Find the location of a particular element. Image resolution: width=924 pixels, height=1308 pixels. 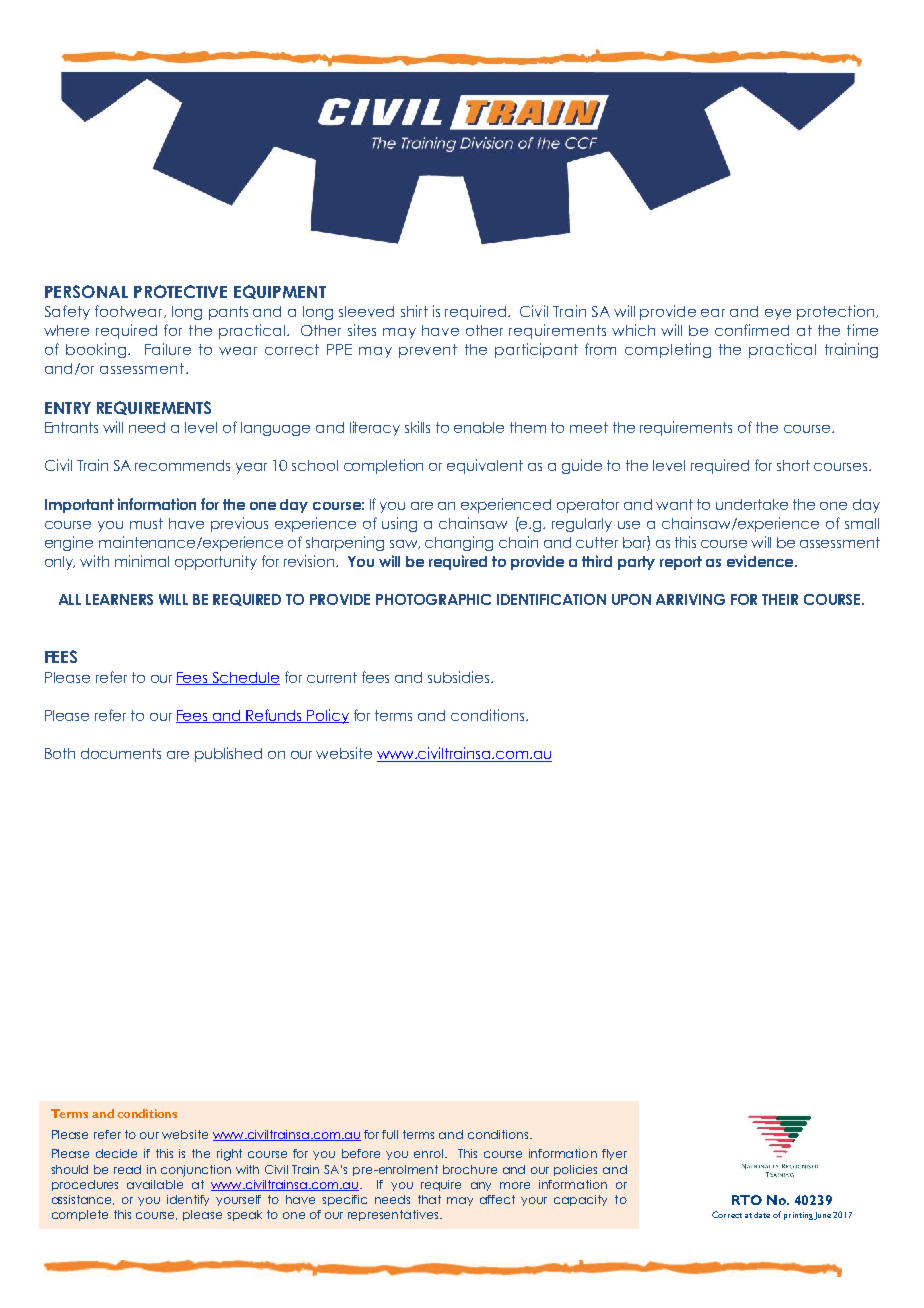

eye is located at coordinates (778, 314).
